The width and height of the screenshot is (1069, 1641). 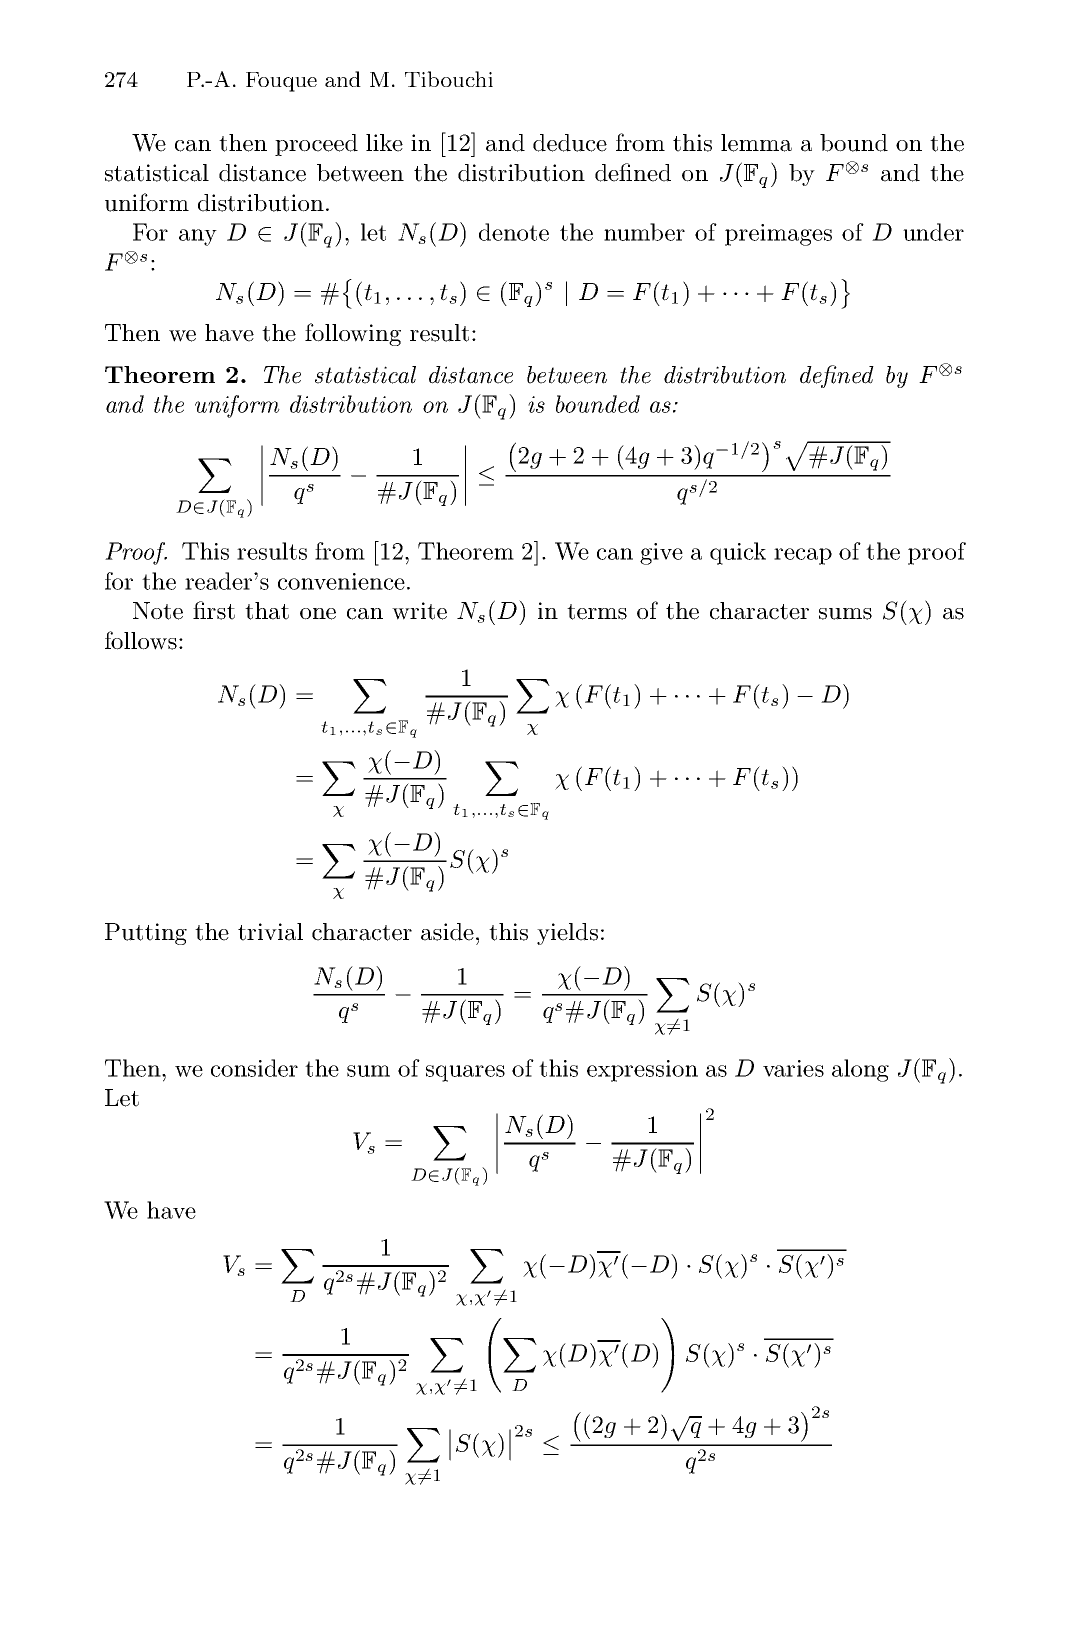 What do you see at coordinates (845, 614) in the screenshot?
I see `sums` at bounding box center [845, 614].
